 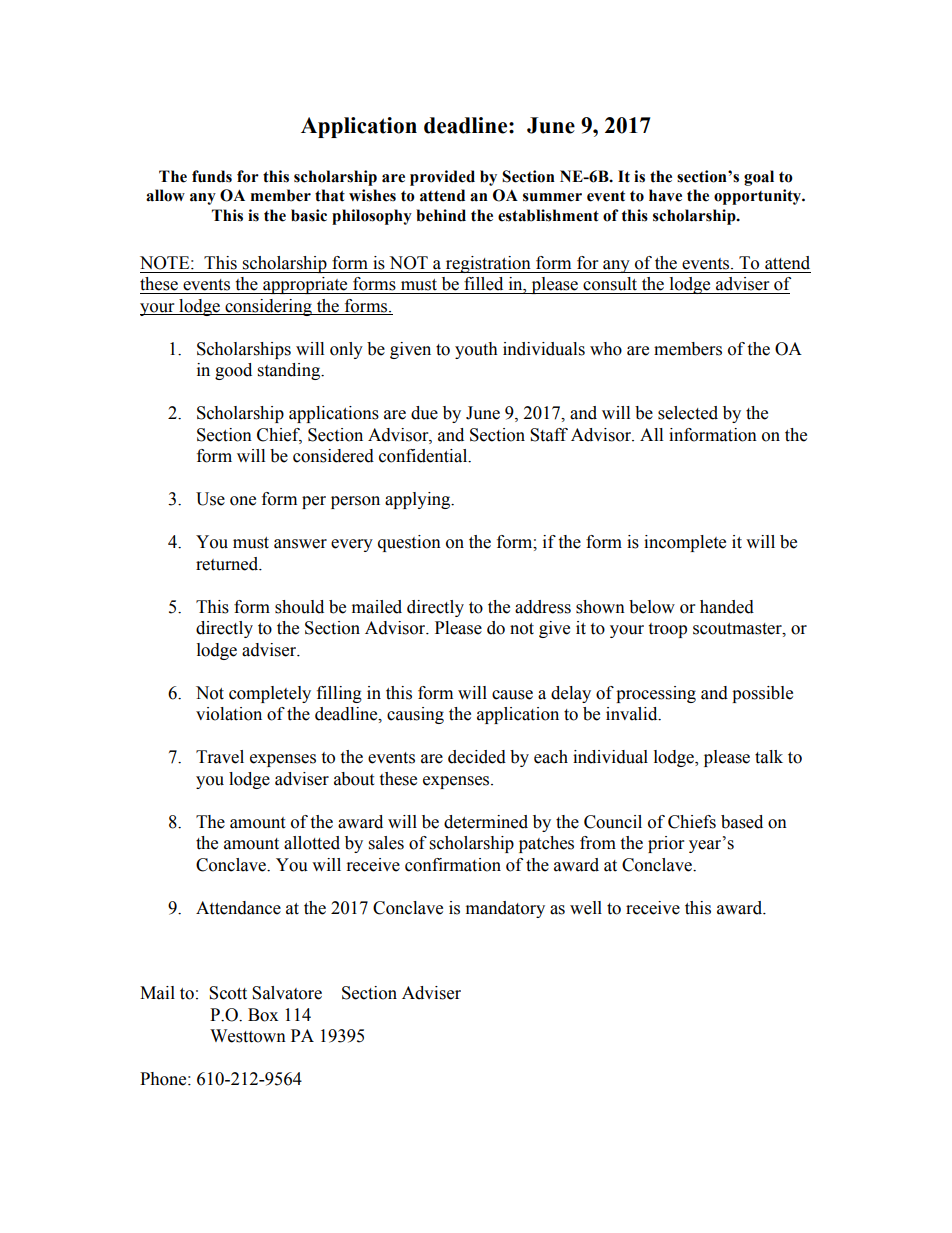 What do you see at coordinates (212, 176) in the screenshot?
I see `funds` at bounding box center [212, 176].
